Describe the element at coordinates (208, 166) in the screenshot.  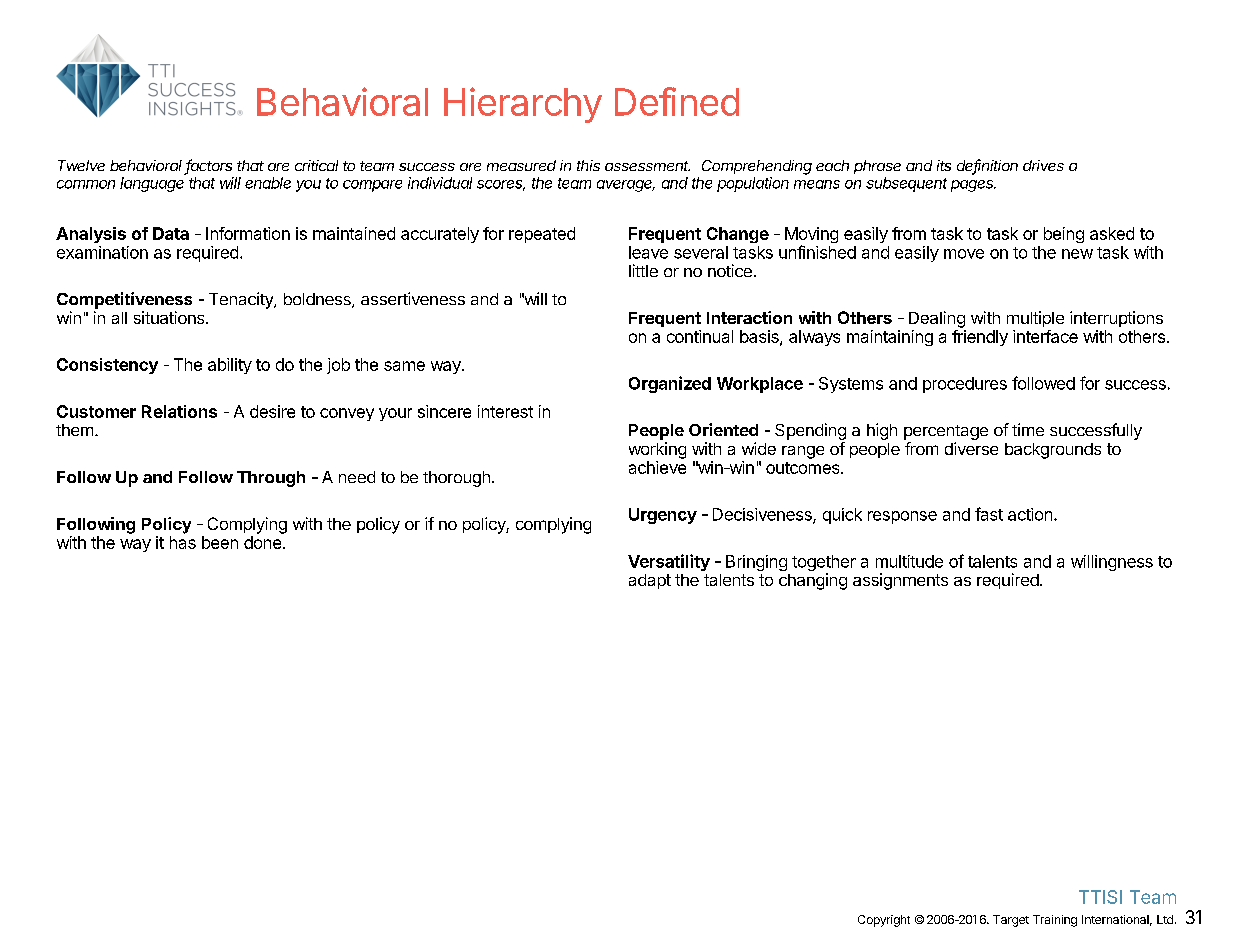
I see `factors` at that location.
